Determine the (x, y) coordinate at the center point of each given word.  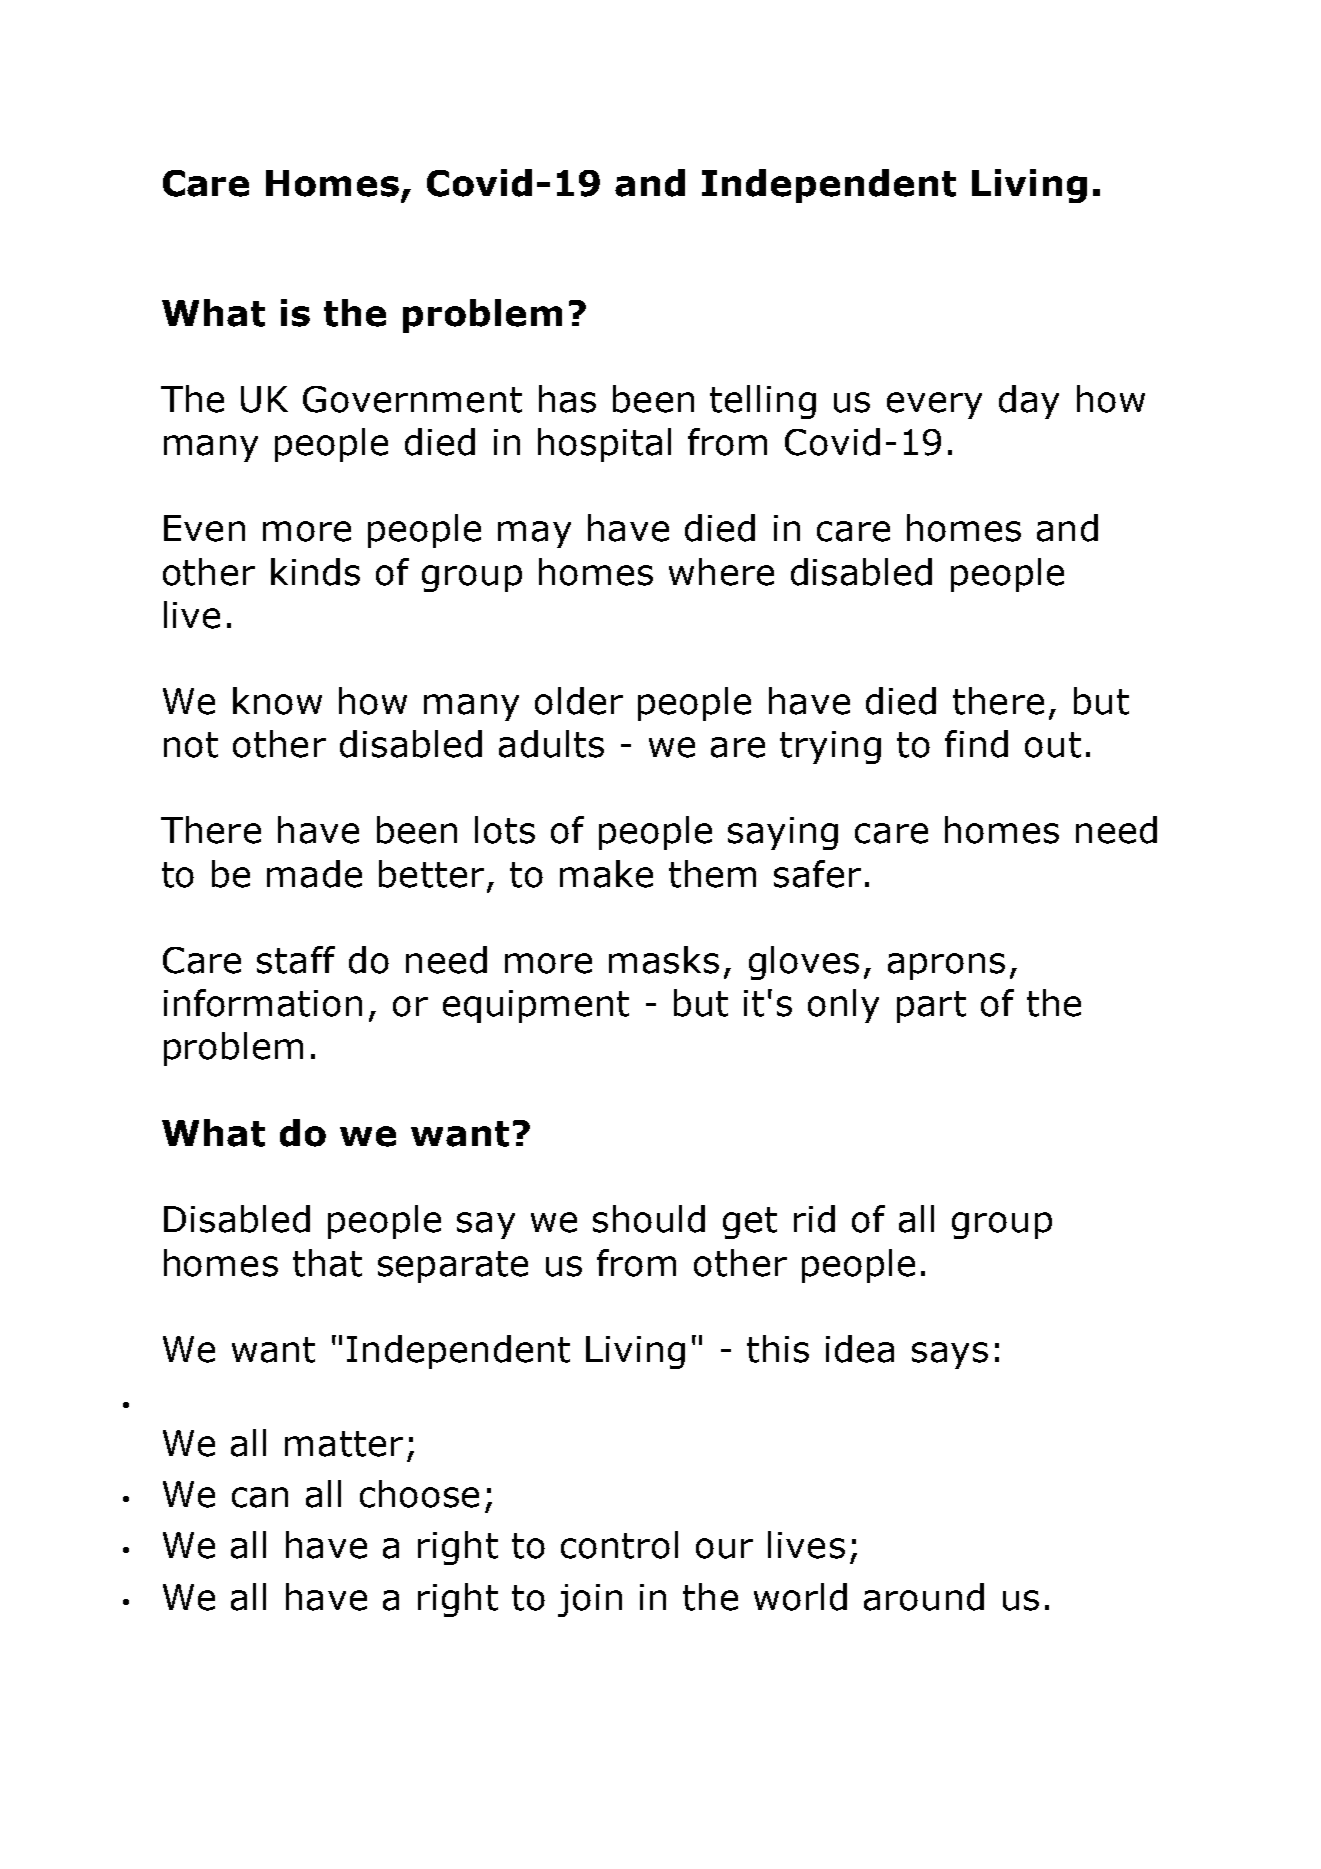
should (649, 1219)
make (606, 874)
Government (412, 399)
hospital (604, 445)
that (327, 1263)
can (260, 1497)
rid (814, 1219)
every (934, 405)
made (314, 874)
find (976, 744)
